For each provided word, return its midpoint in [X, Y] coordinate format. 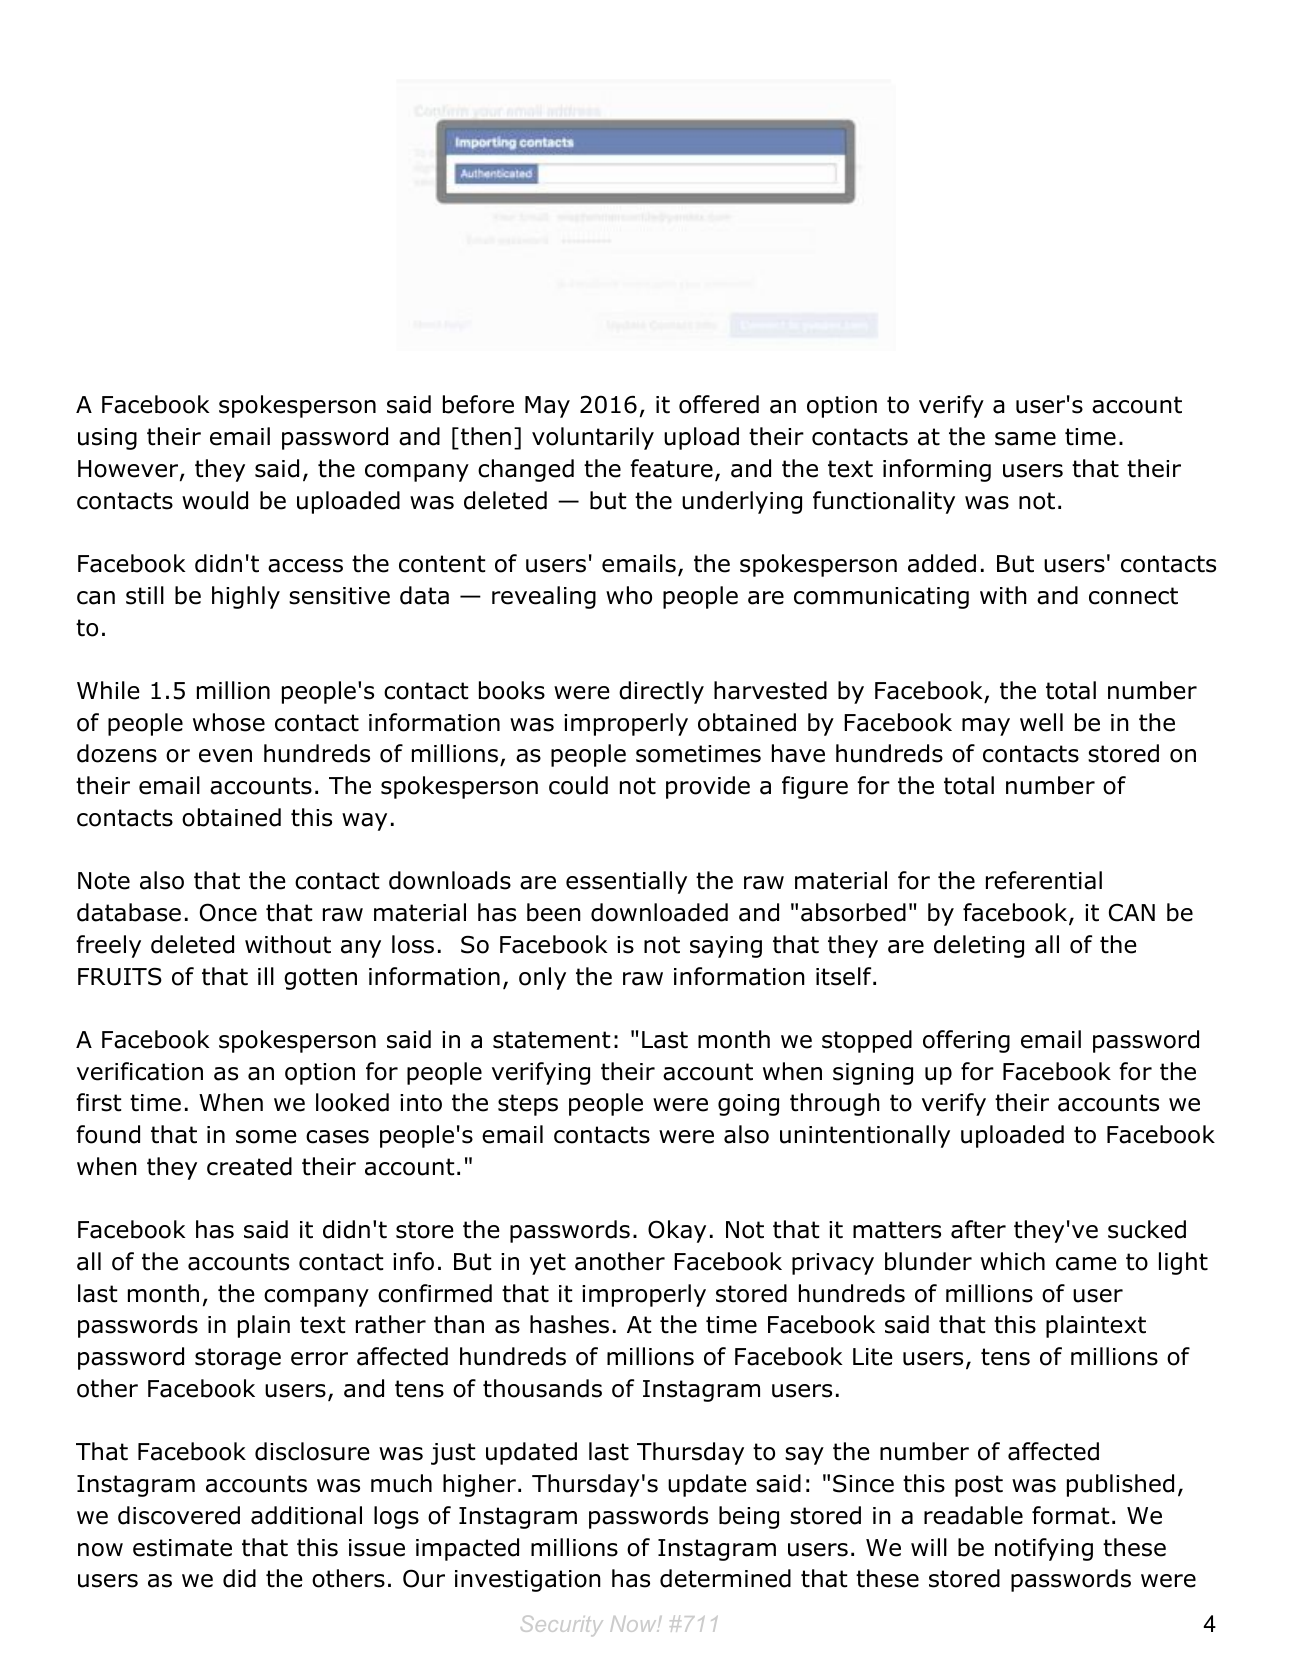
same [1025, 439]
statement [551, 1040]
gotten [320, 979]
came [1086, 1264]
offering [966, 1041]
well [1041, 722]
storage [238, 1359]
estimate [182, 1548]
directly [661, 692]
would [215, 500]
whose [229, 722]
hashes [569, 1324]
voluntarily [593, 438]
